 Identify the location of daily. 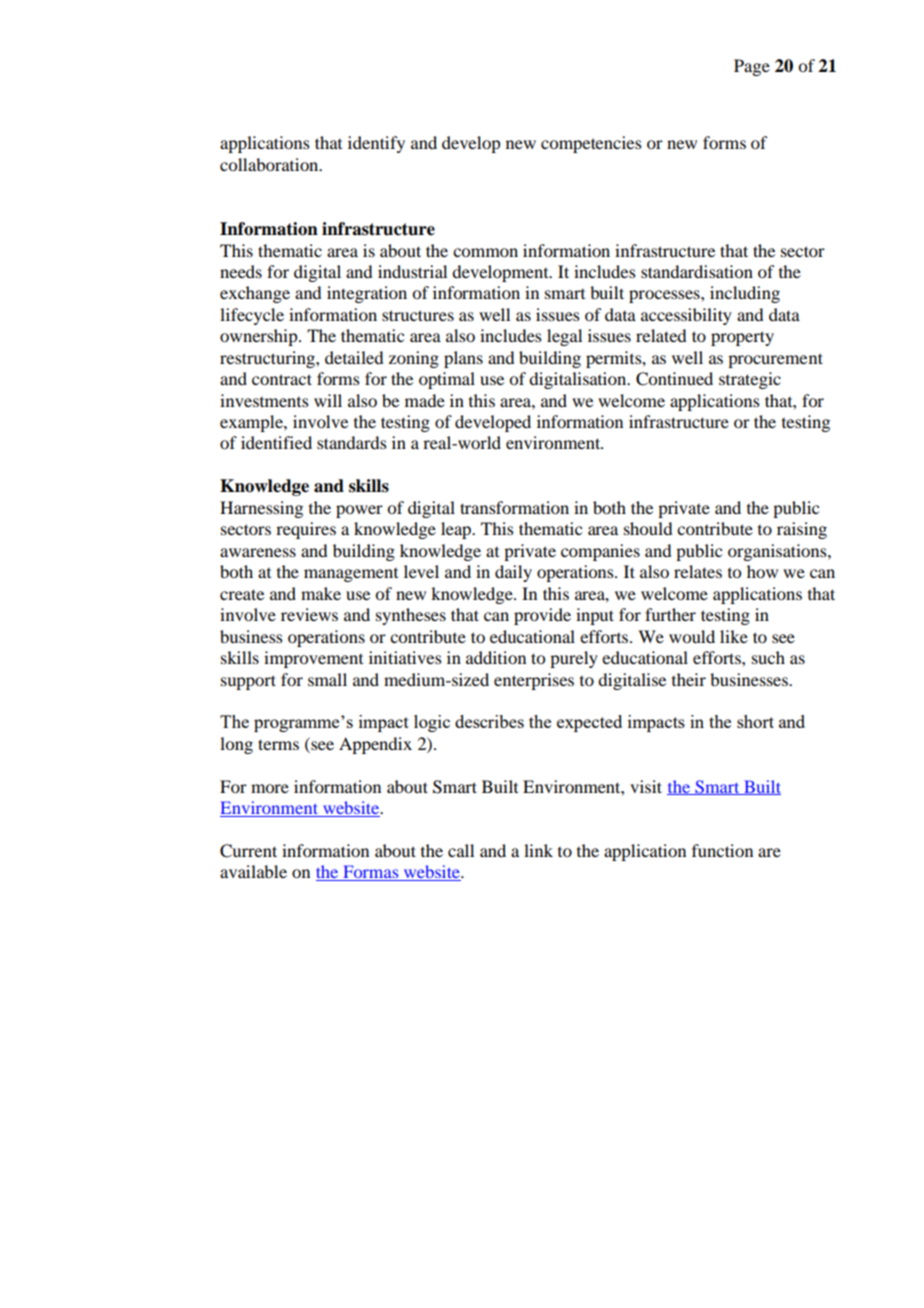
(513, 573).
